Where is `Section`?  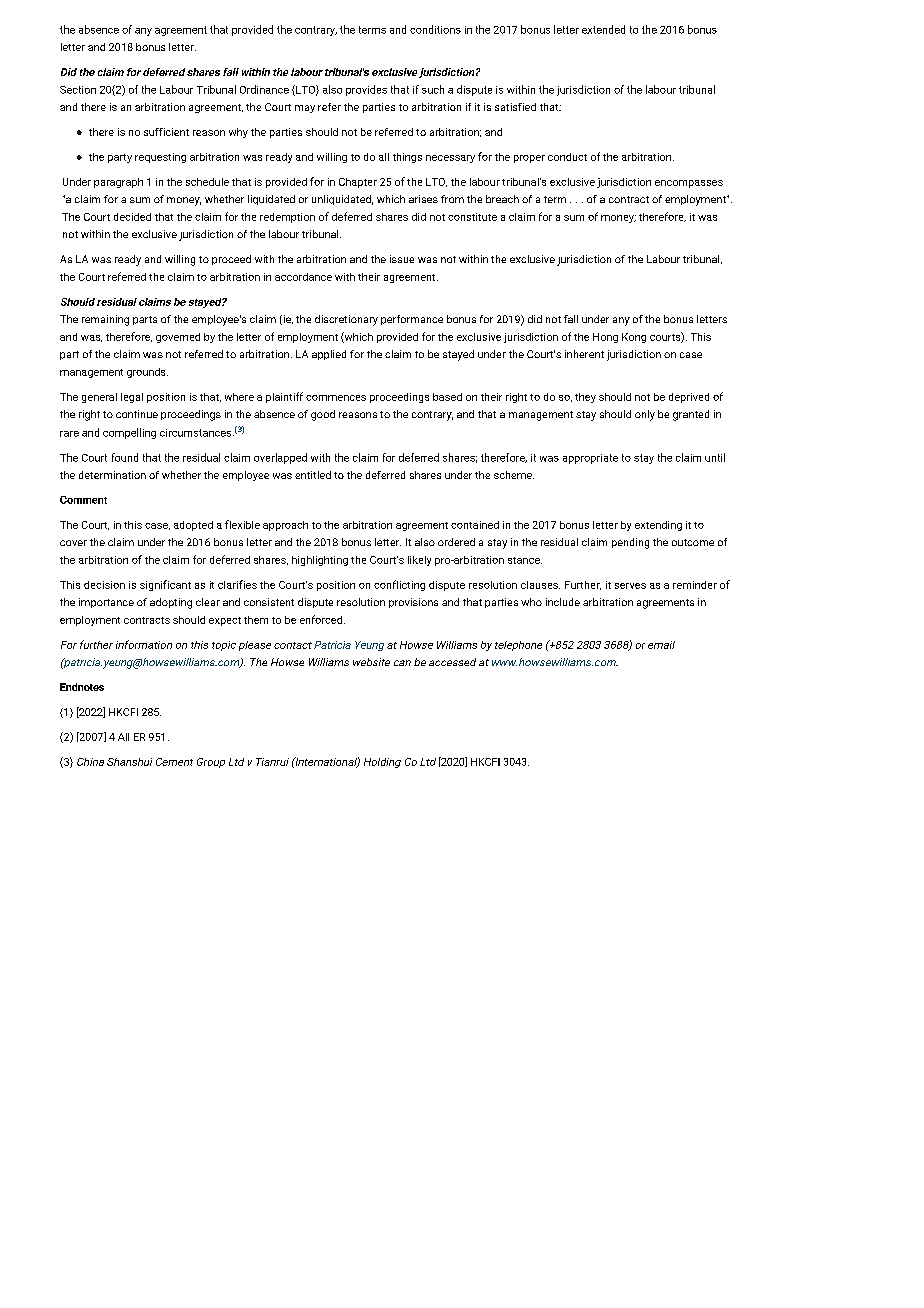 Section is located at coordinates (78, 90).
